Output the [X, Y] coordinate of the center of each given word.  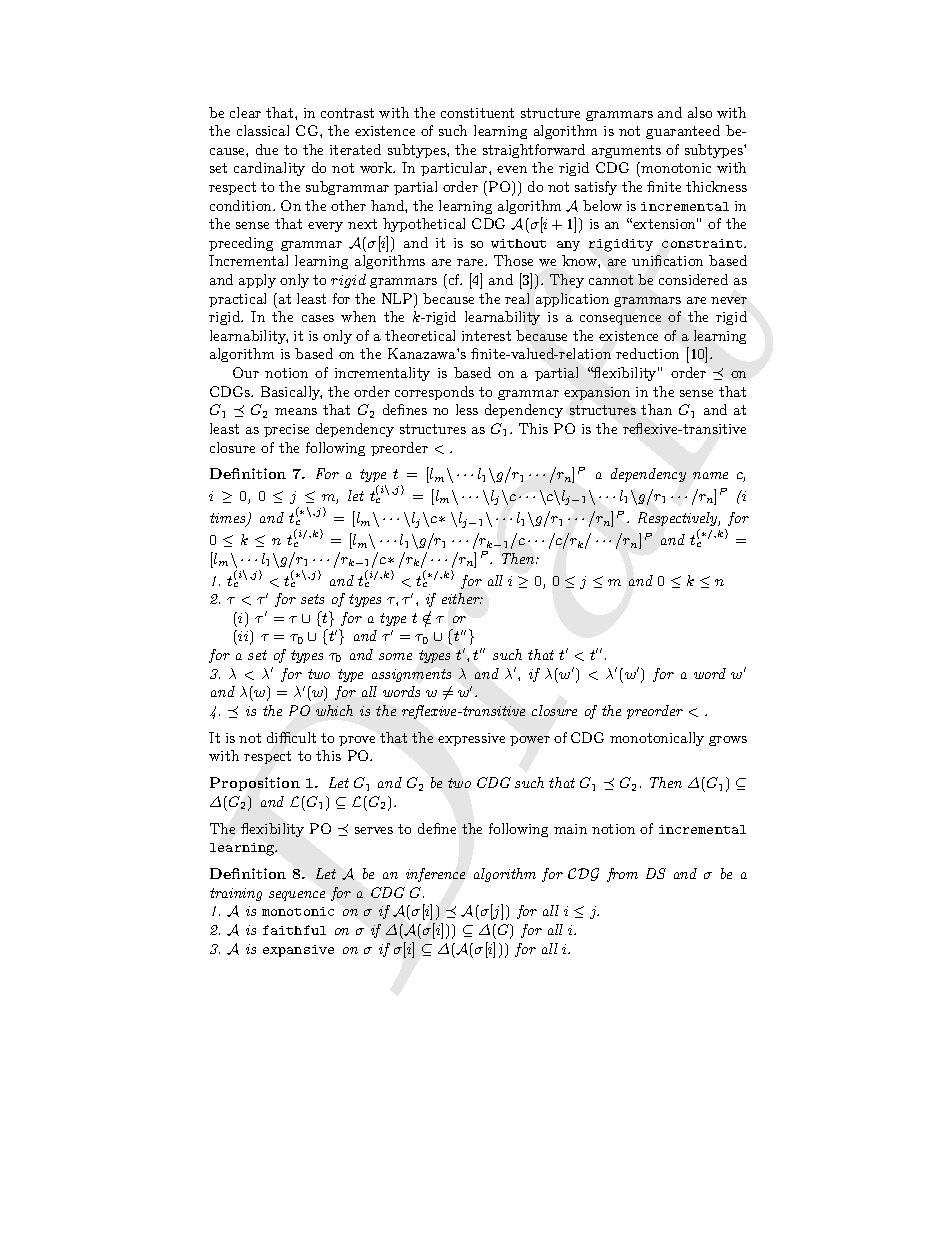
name [710, 475]
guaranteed [683, 132]
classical [263, 130]
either [462, 598]
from [622, 875]
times [229, 519]
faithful [294, 930]
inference [435, 875]
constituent [477, 113]
